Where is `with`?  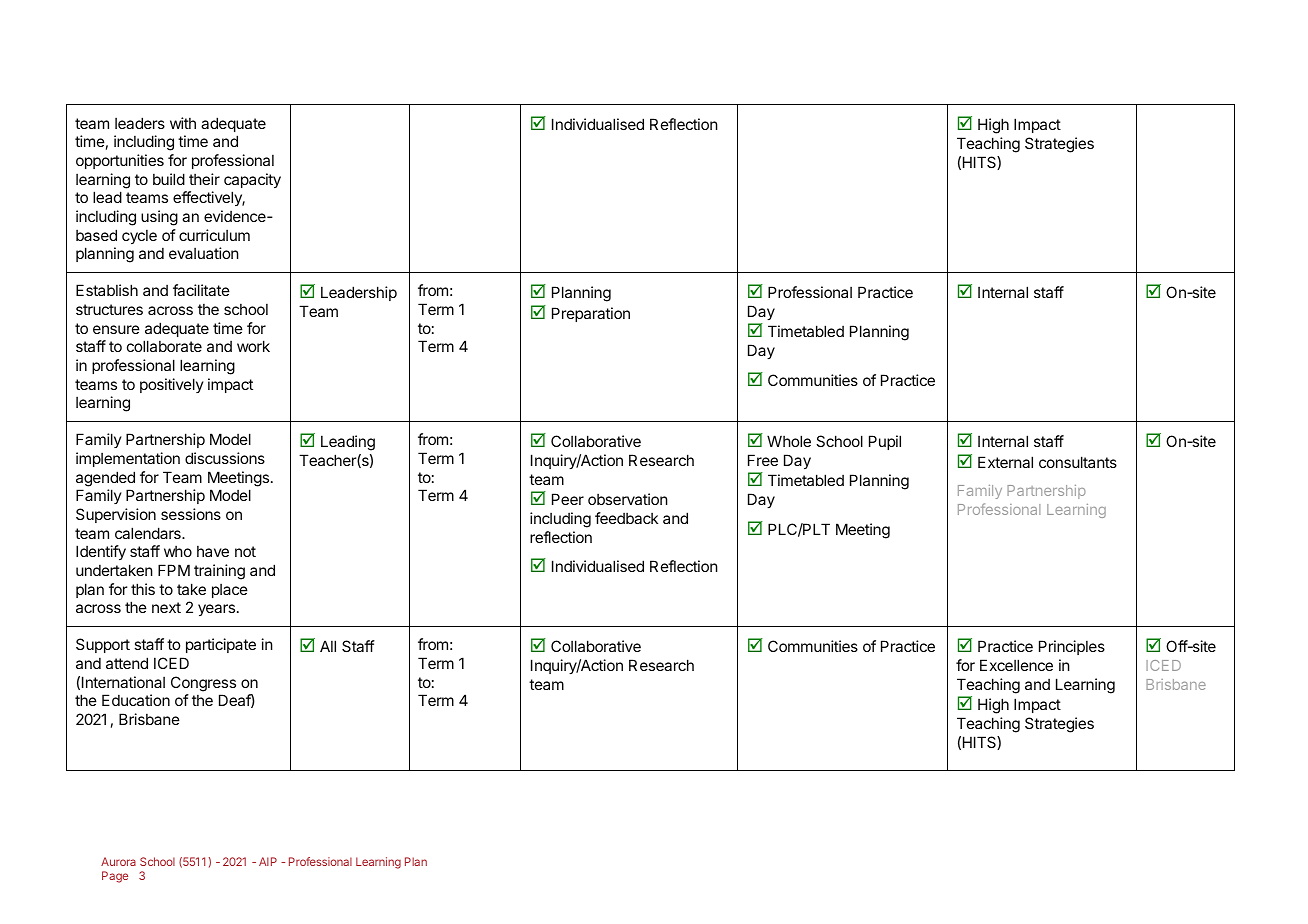
with is located at coordinates (183, 123).
